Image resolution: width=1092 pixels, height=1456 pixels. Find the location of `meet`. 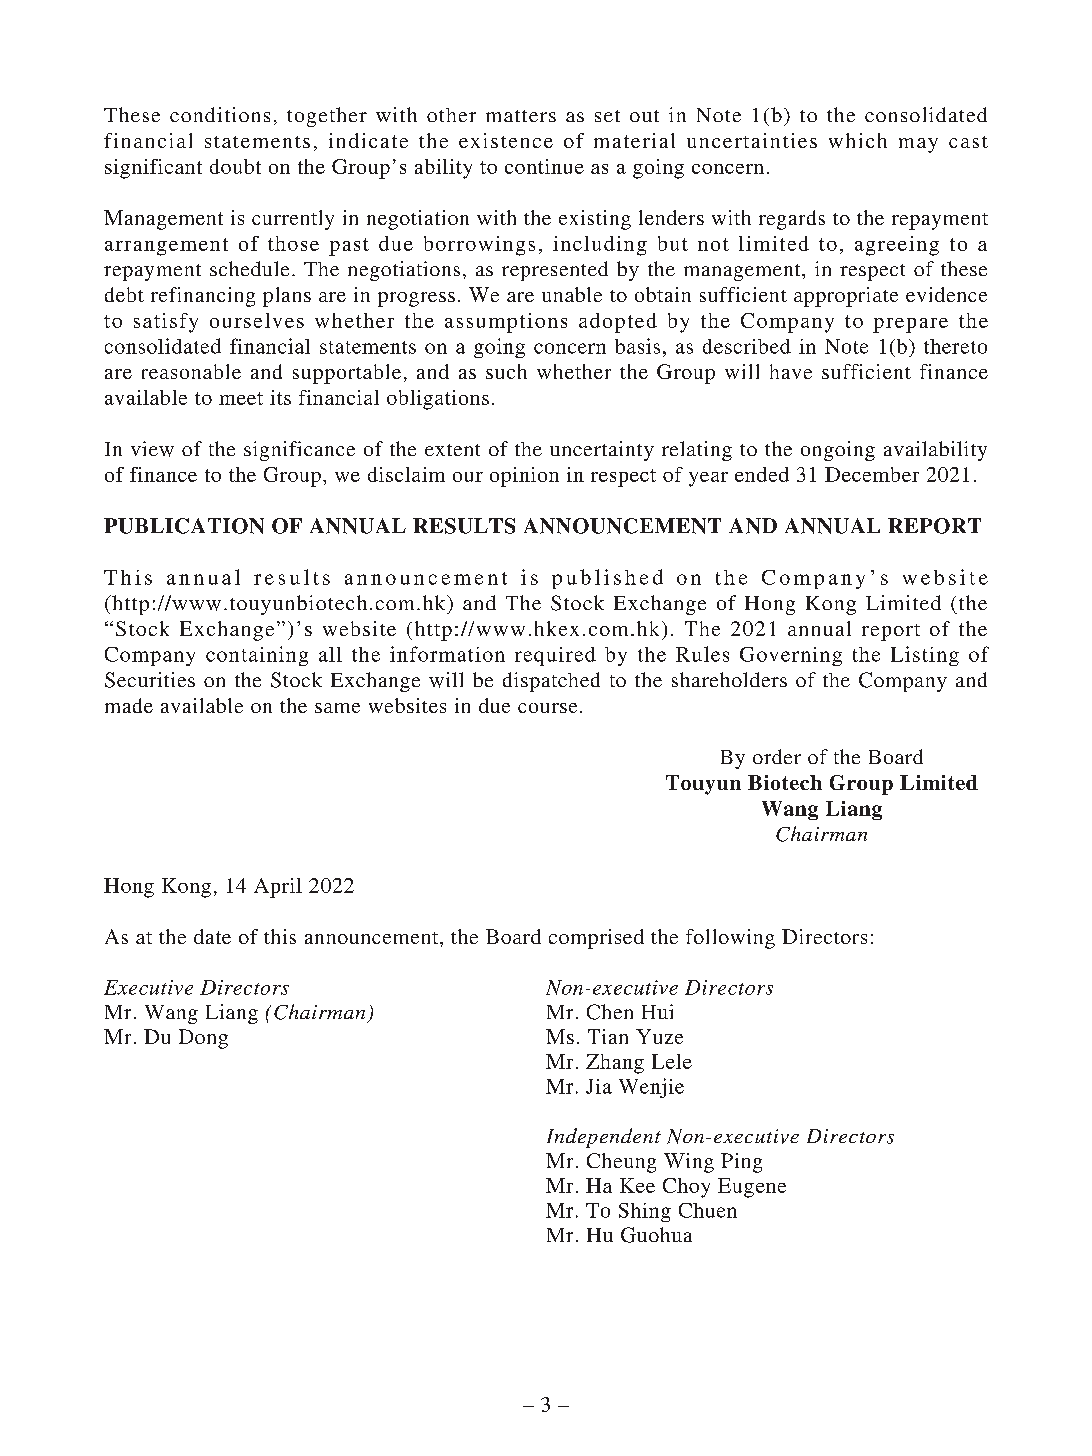

meet is located at coordinates (241, 398).
